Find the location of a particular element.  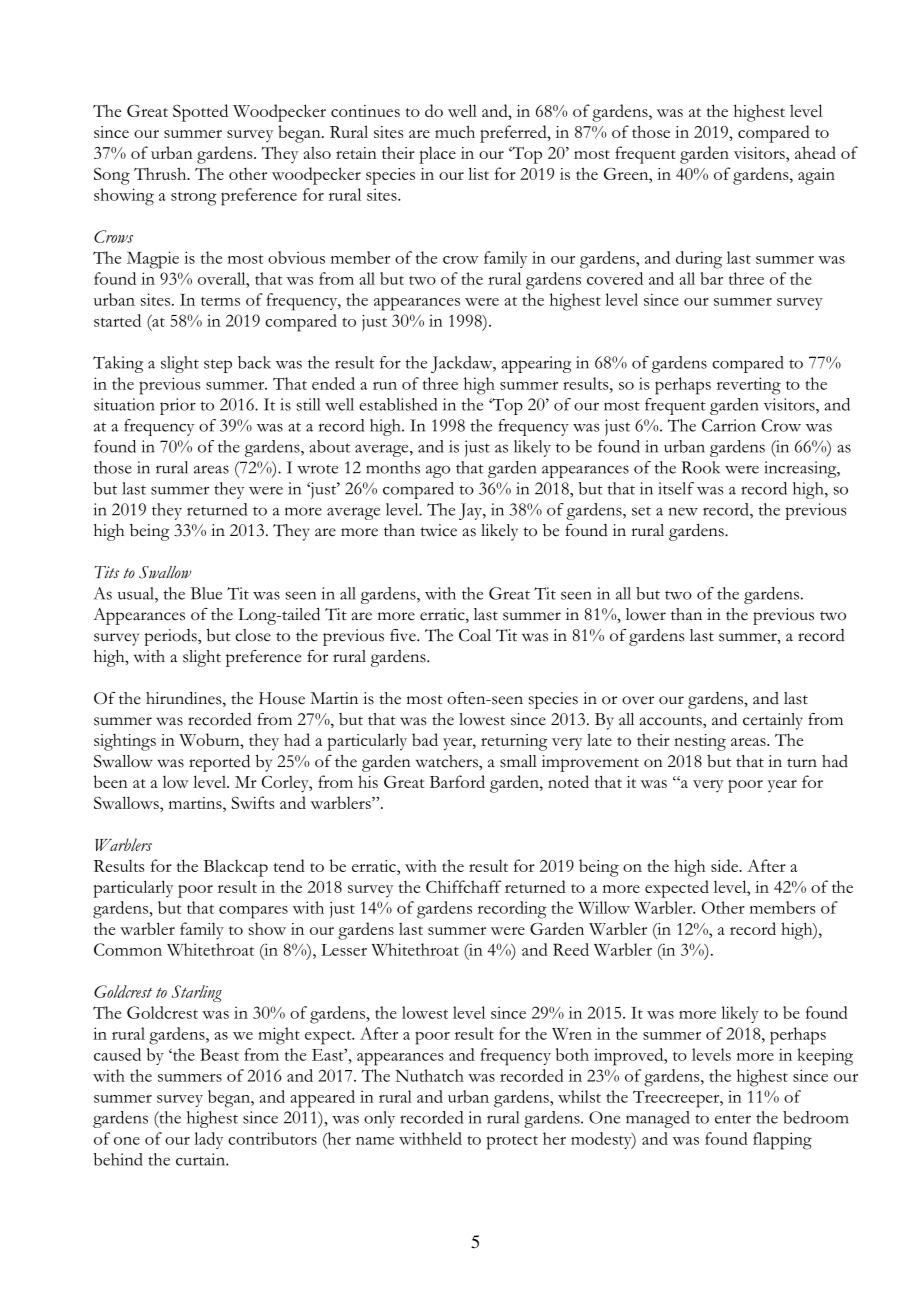

Coal is located at coordinates (475, 635).
